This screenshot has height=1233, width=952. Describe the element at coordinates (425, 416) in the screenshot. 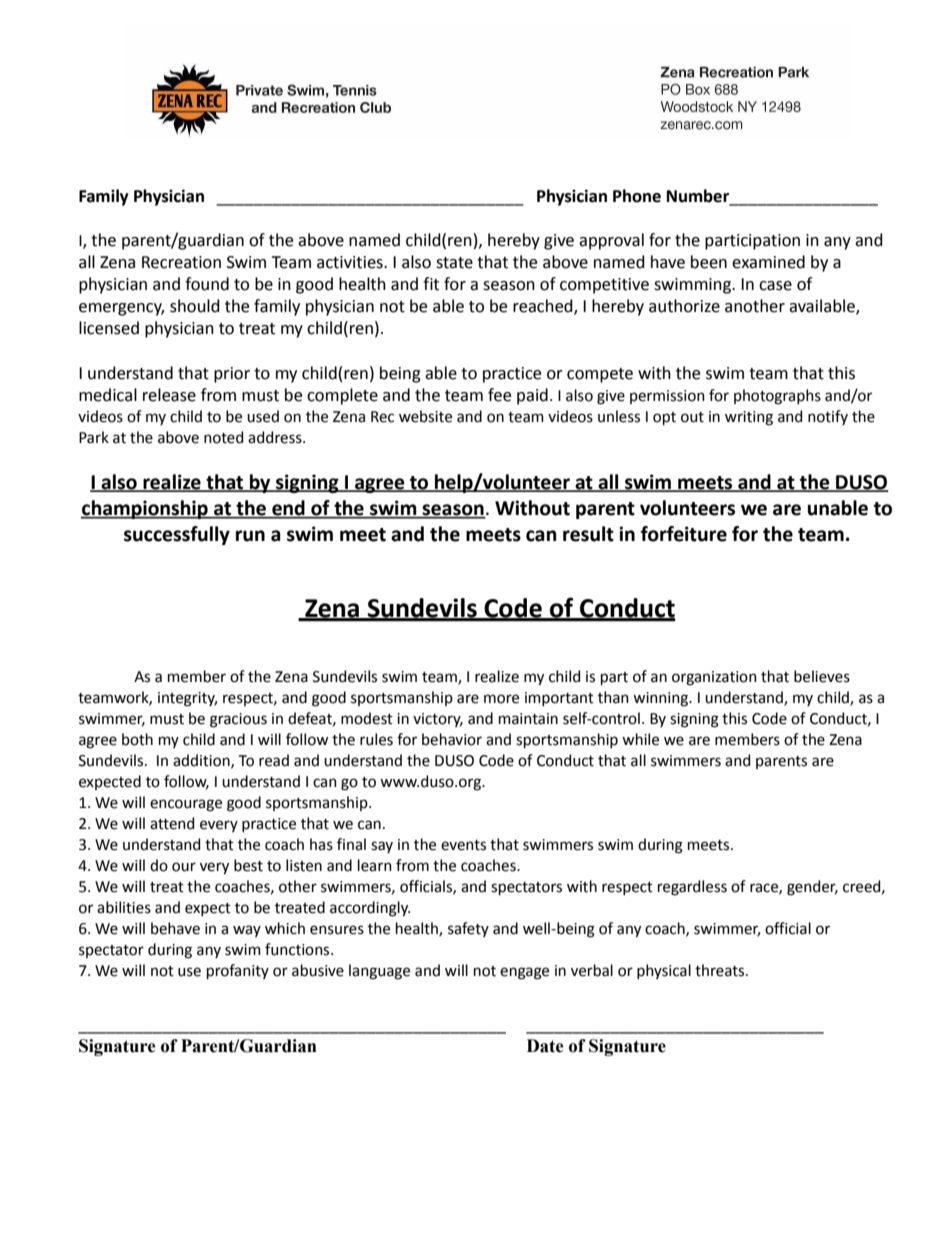

I see `website` at that location.
